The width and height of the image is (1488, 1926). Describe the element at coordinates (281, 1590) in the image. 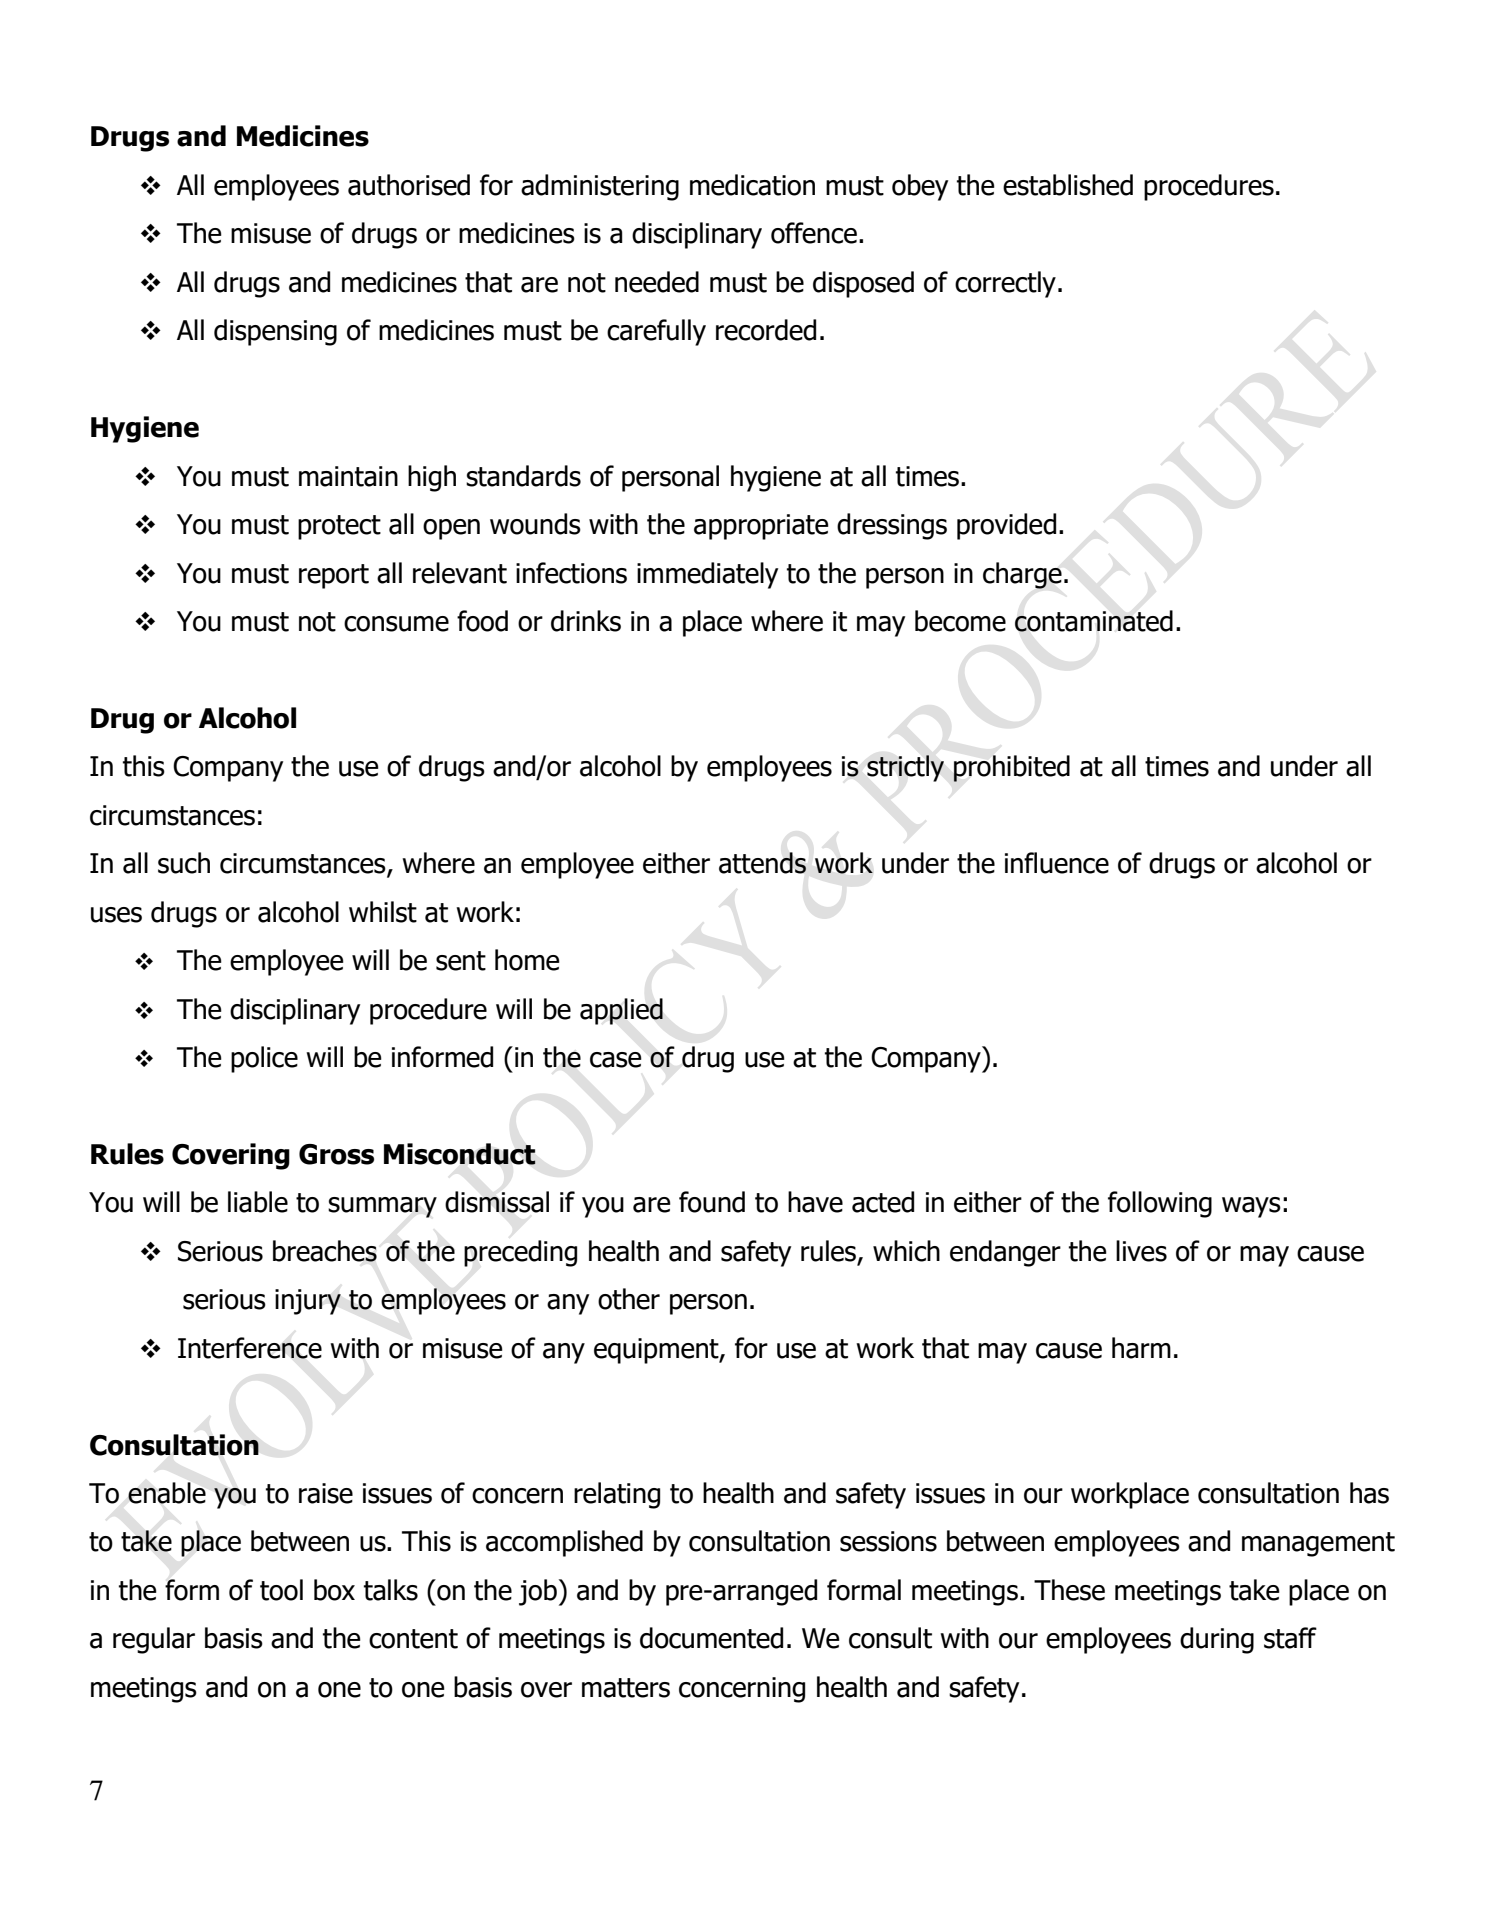

I see `tool` at that location.
